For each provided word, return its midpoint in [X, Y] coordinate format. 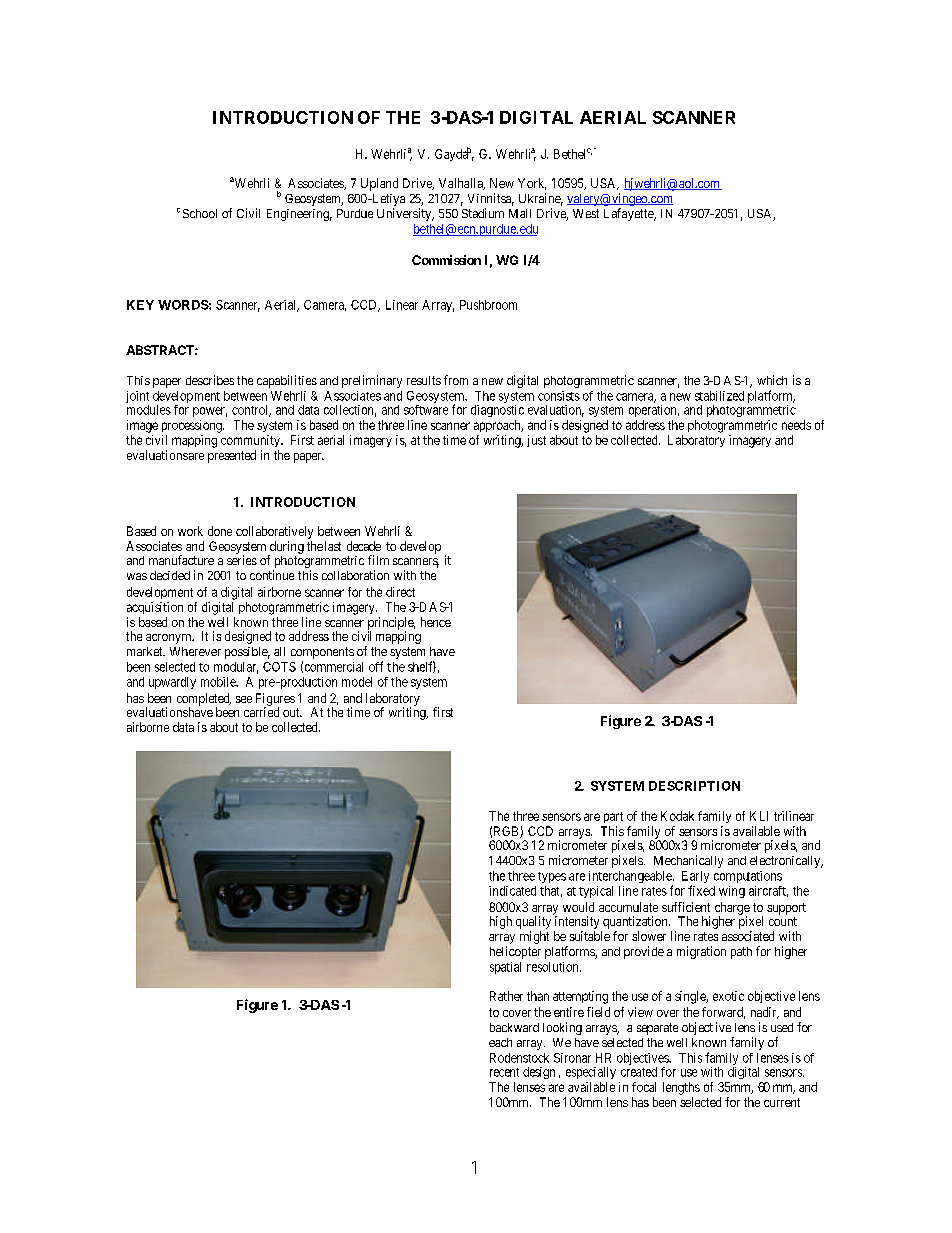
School [200, 213]
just [536, 441]
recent [504, 1072]
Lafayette [629, 214]
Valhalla [462, 184]
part [613, 817]
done [220, 531]
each [500, 1042]
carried [261, 711]
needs [796, 425]
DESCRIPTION [694, 786]
